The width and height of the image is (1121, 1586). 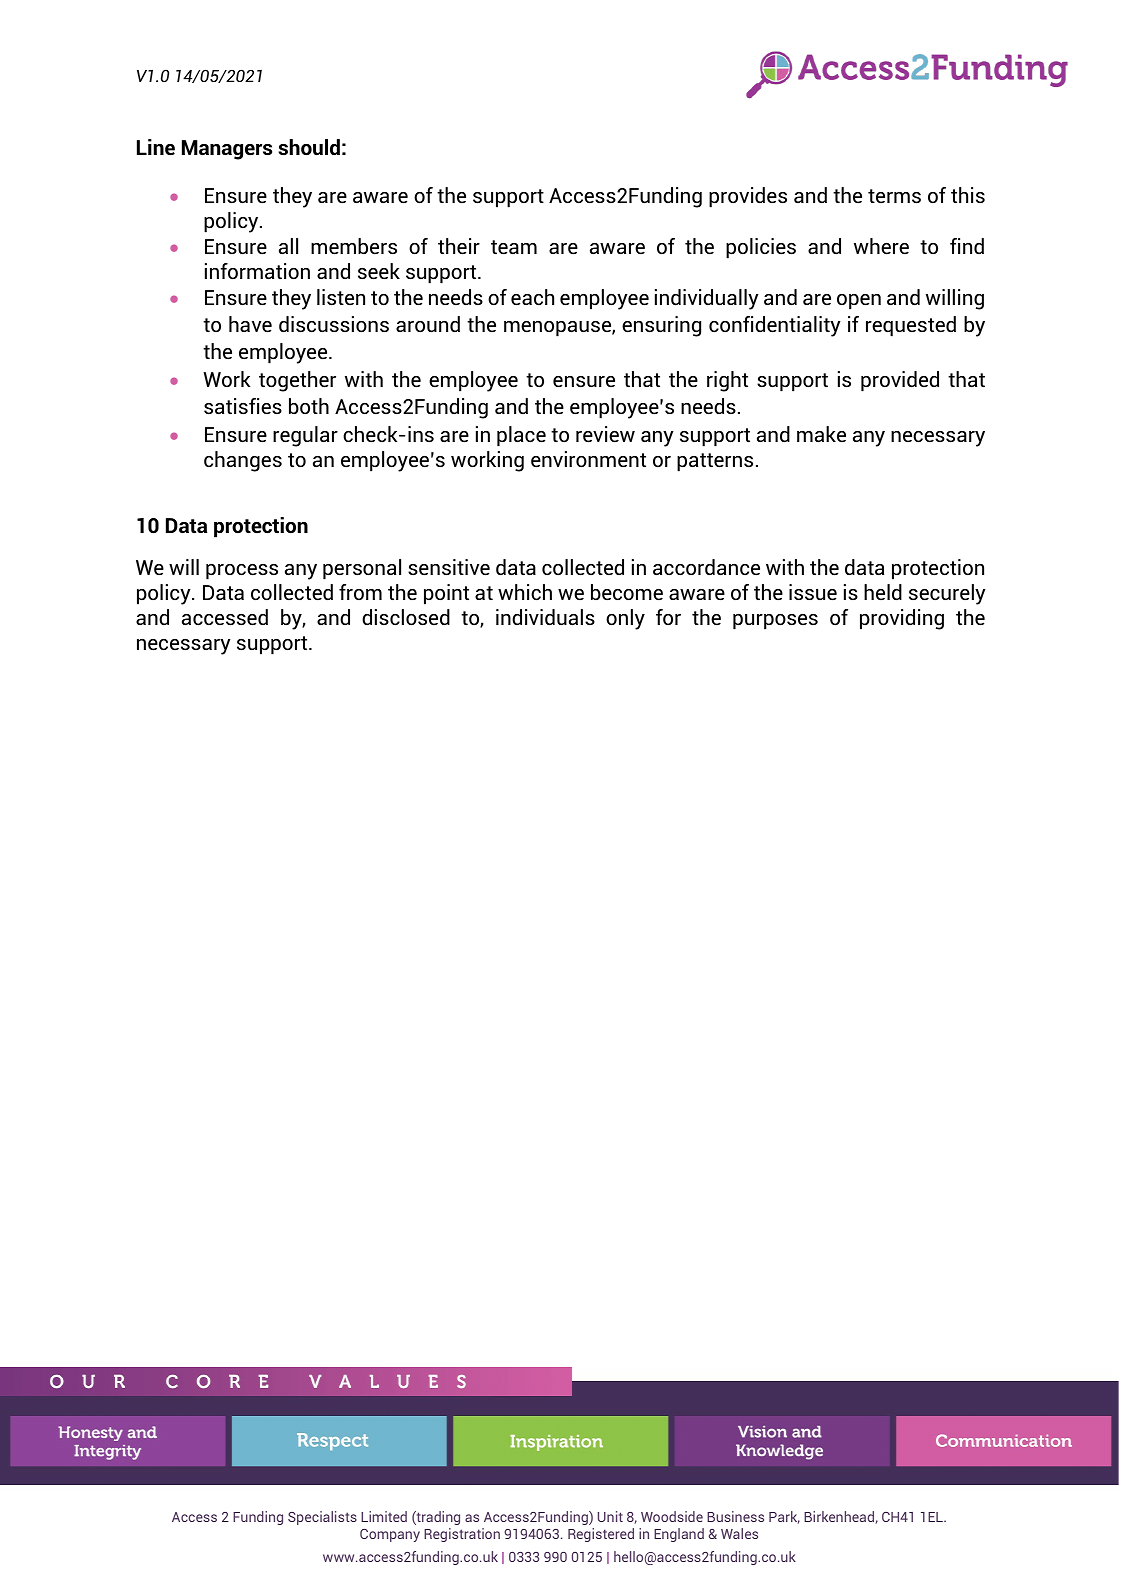 What do you see at coordinates (601, 1535) in the image?
I see `Registered` at bounding box center [601, 1535].
